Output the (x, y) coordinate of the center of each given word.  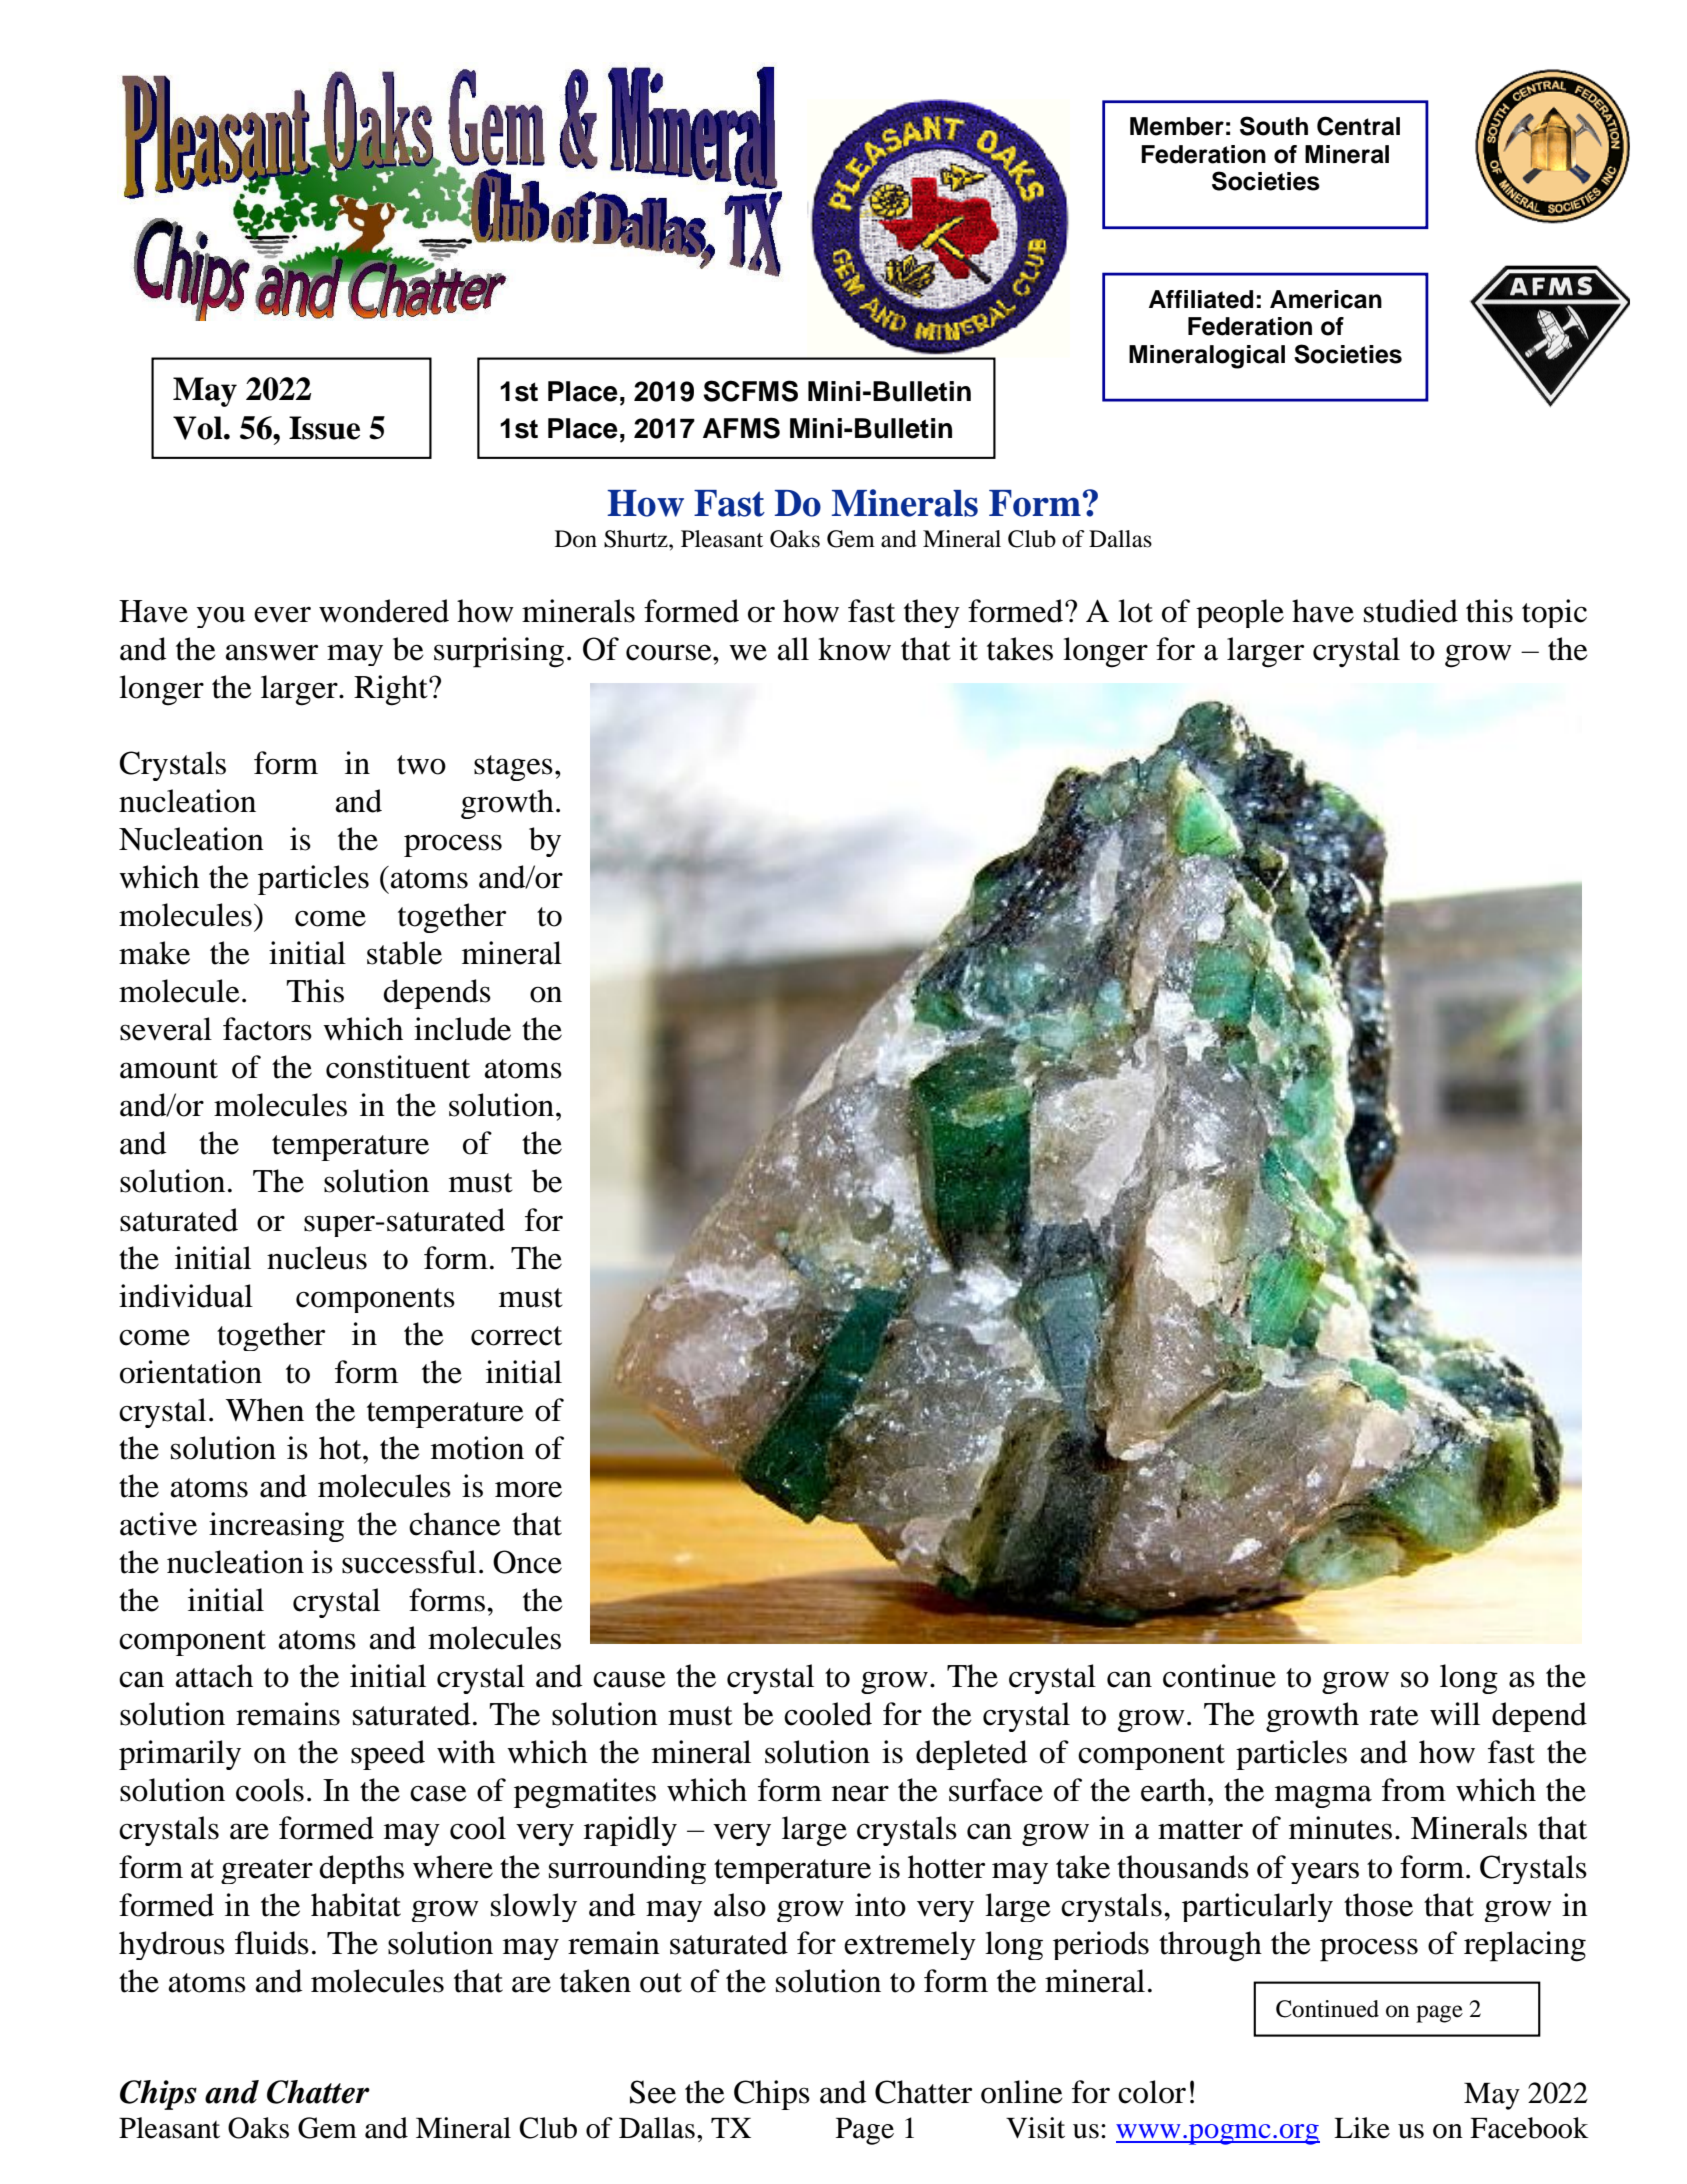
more (528, 1489)
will (1455, 1714)
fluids (272, 1943)
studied (1411, 611)
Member (1177, 126)
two (421, 765)
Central (1358, 126)
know (854, 649)
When (265, 1410)
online (1022, 2092)
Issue (324, 428)
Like (1362, 2128)
